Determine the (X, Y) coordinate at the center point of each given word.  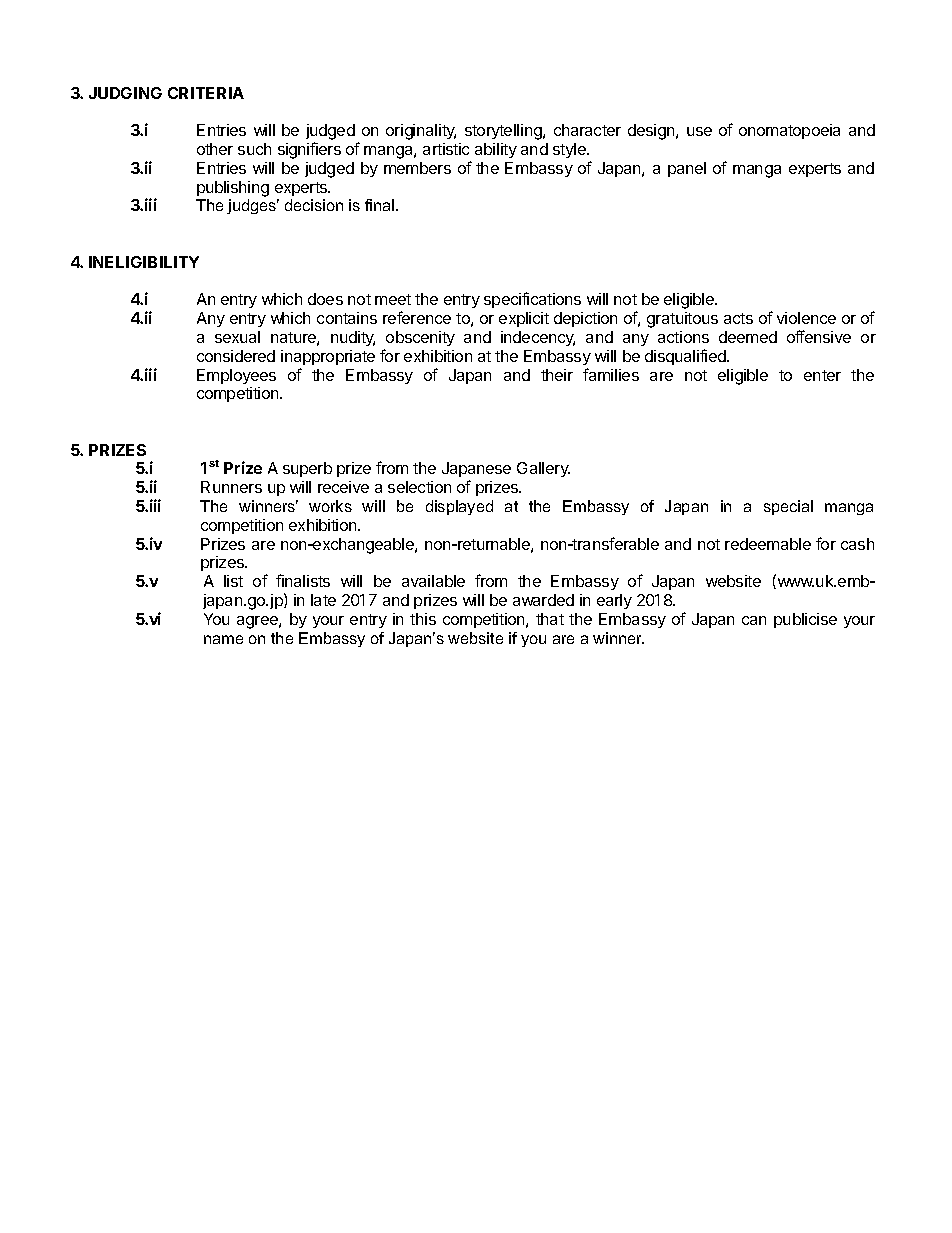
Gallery (543, 469)
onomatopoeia (789, 131)
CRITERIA (206, 93)
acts (738, 318)
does (325, 299)
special (788, 507)
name (223, 639)
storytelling (504, 132)
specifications (532, 300)
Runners (231, 487)
